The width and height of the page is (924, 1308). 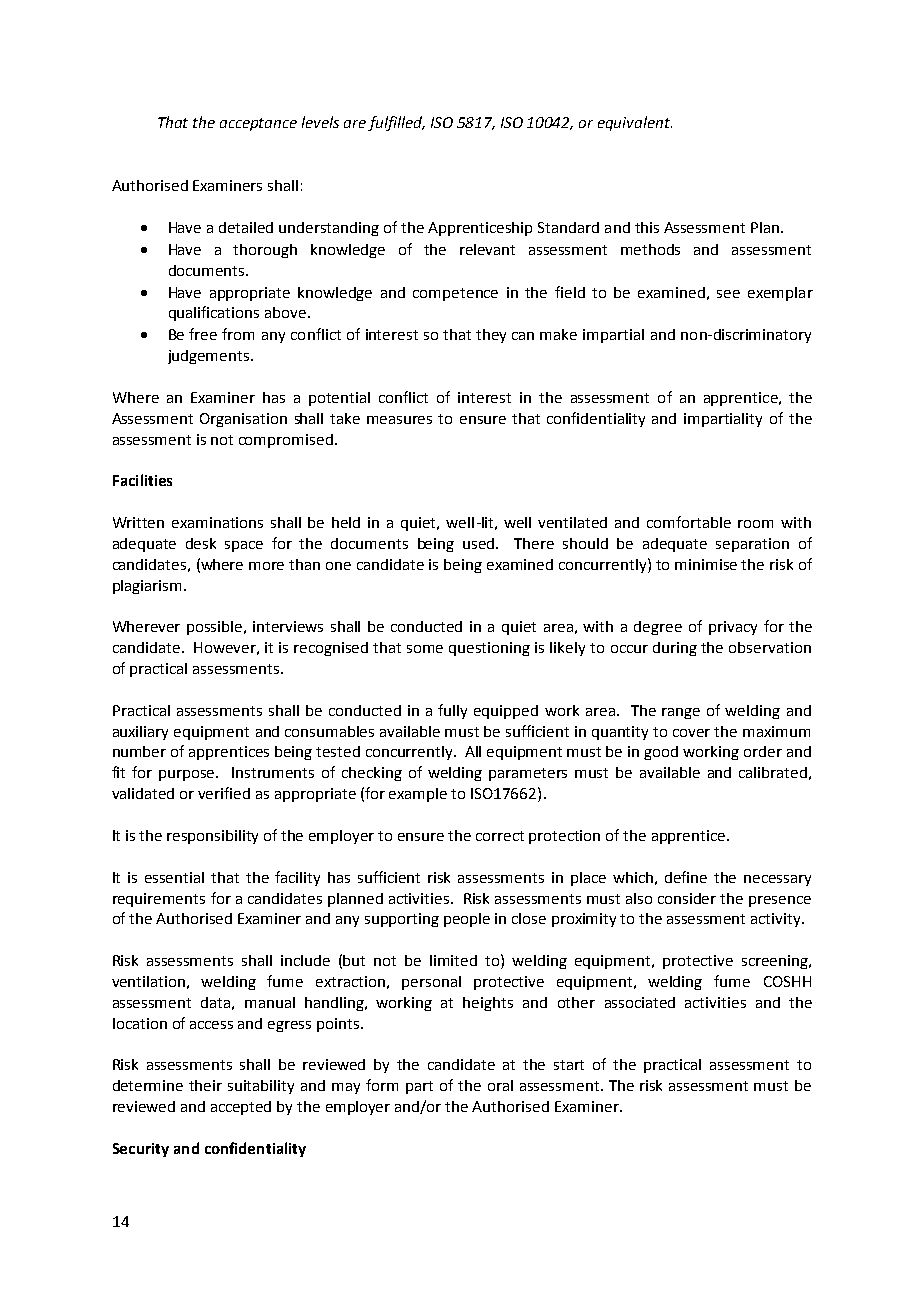 I want to click on measures, so click(x=399, y=420).
